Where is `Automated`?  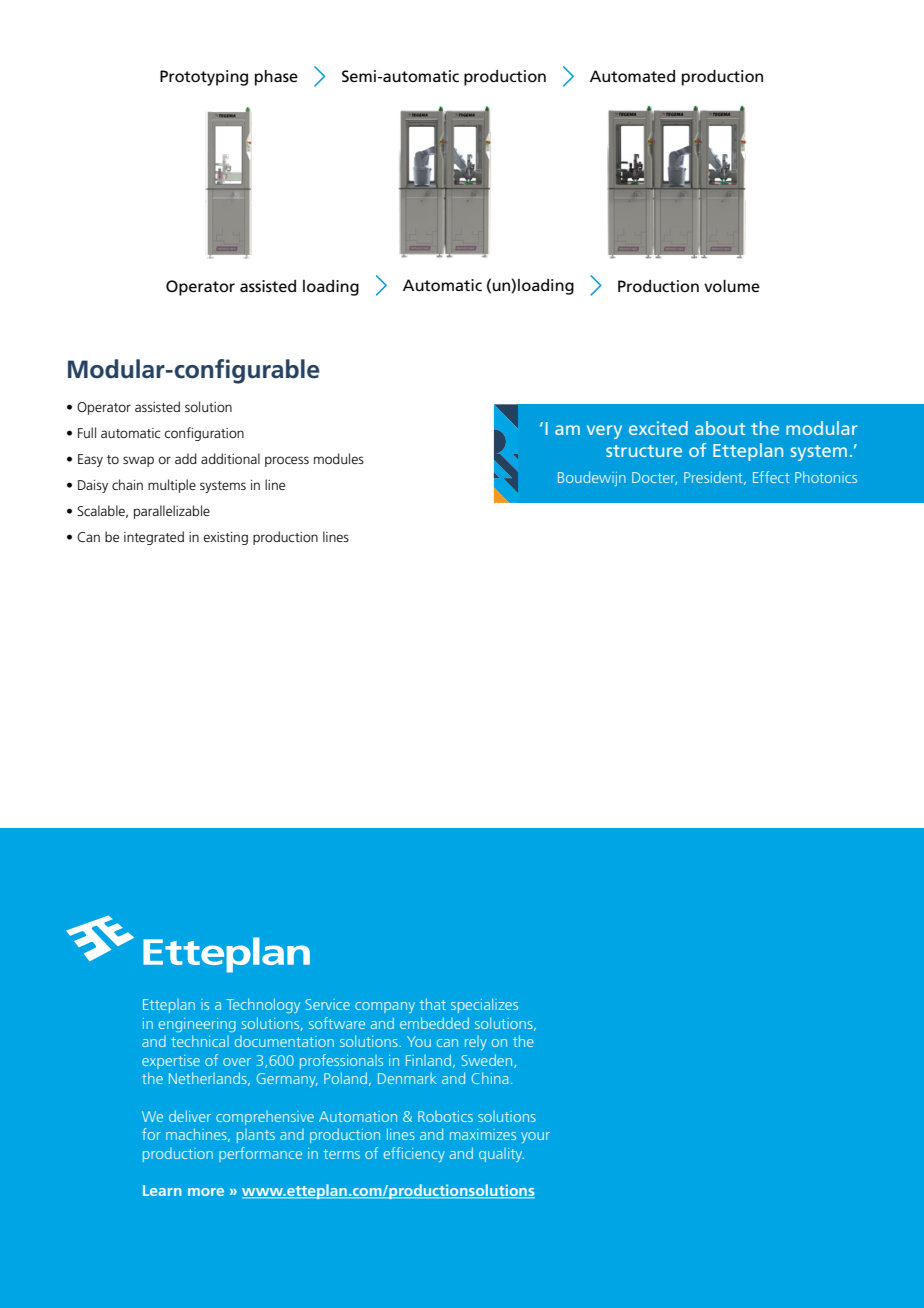
Automated is located at coordinates (632, 76).
